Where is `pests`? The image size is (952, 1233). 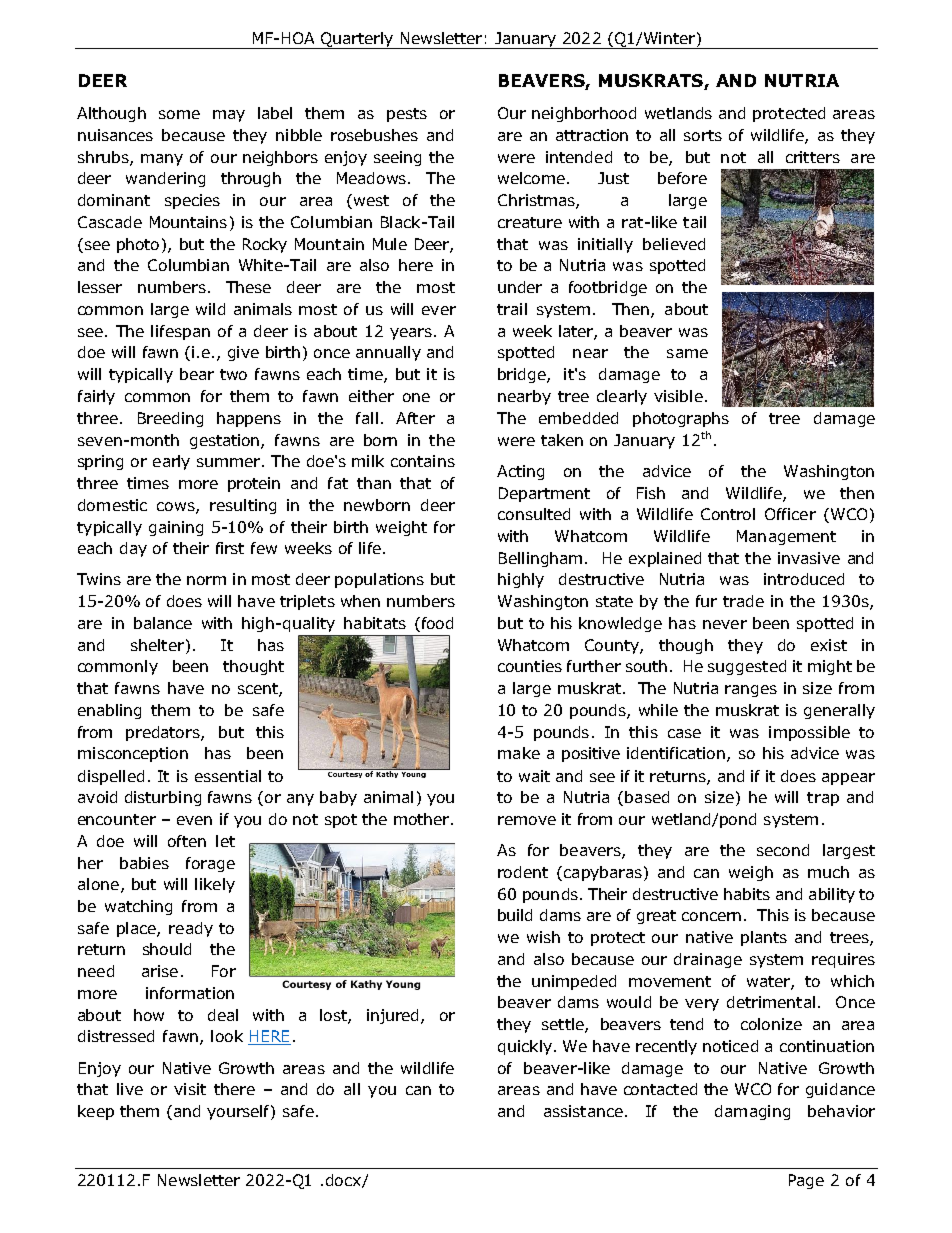 pests is located at coordinates (407, 115).
